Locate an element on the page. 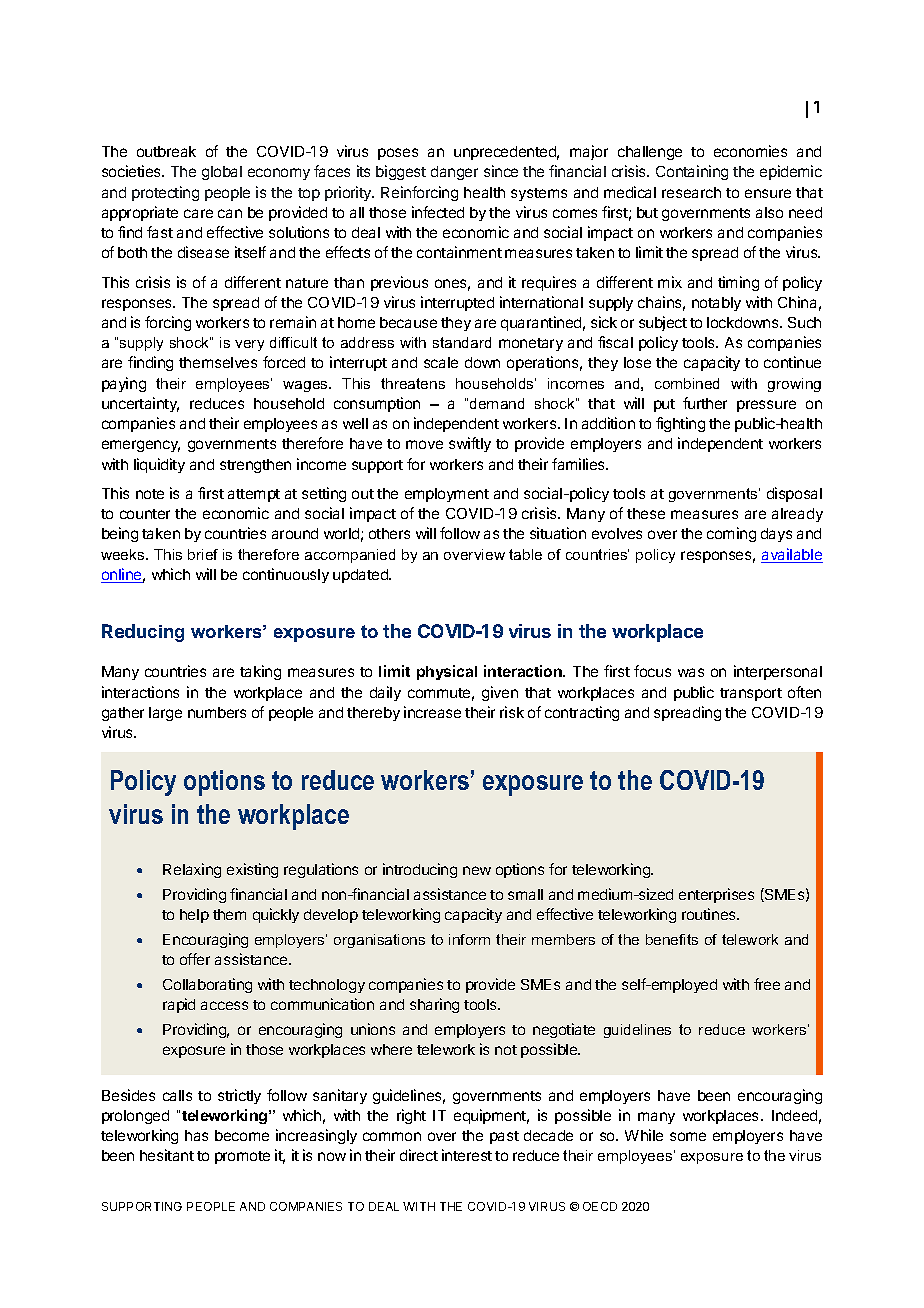  interest is located at coordinates (467, 1155).
